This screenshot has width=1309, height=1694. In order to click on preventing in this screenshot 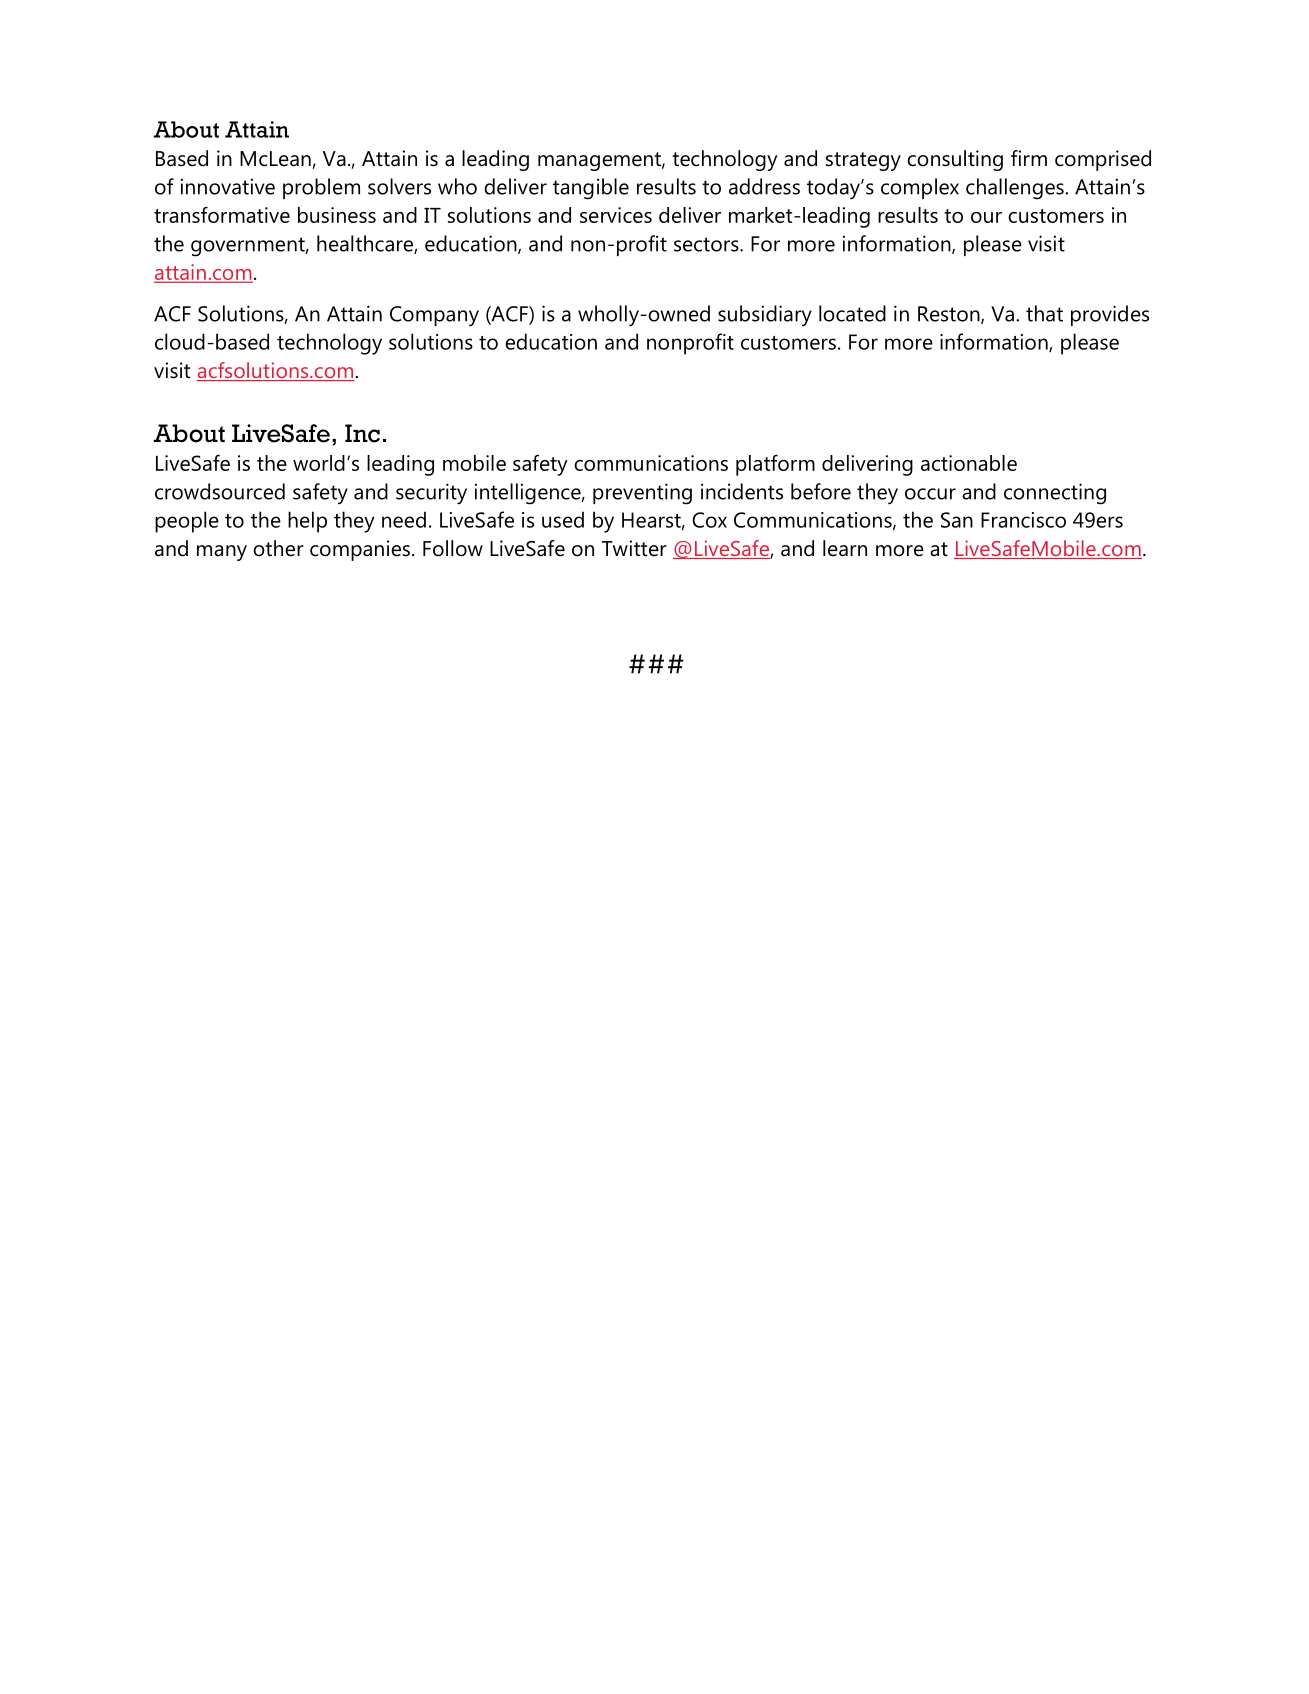, I will do `click(642, 494)`.
